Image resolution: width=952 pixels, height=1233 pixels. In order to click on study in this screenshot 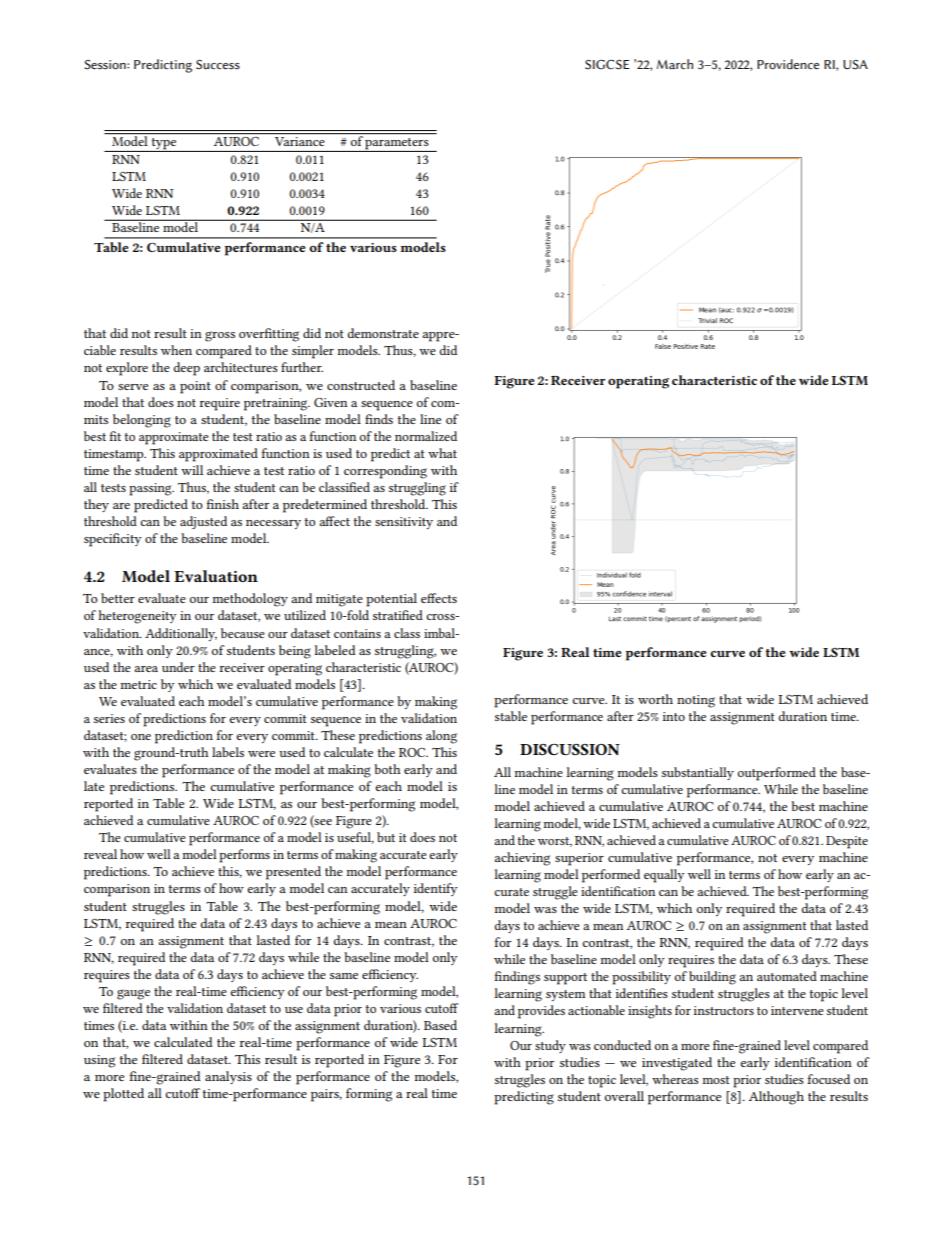, I will do `click(550, 1046)`.
